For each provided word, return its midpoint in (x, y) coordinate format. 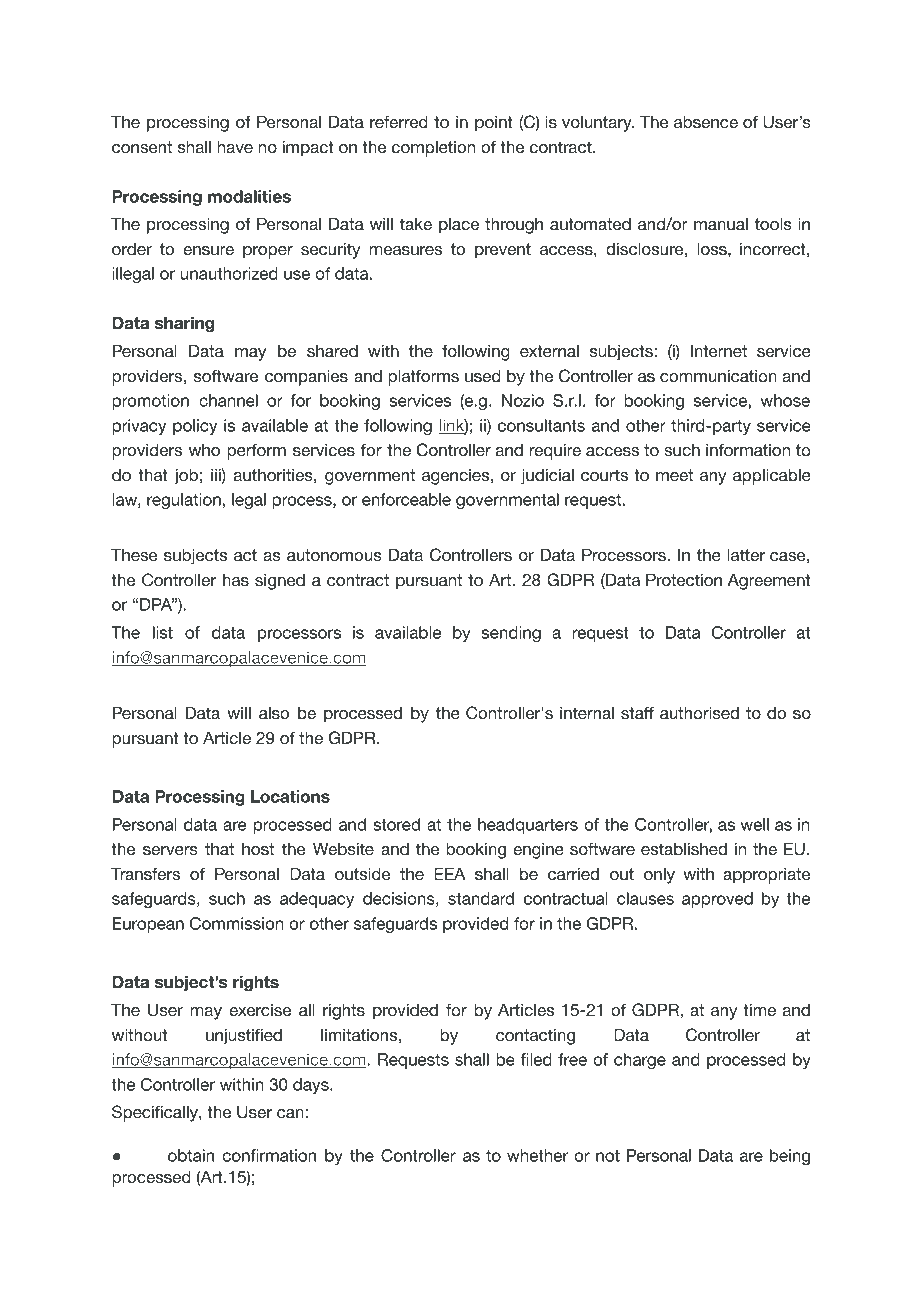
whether (537, 1155)
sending (511, 634)
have (235, 147)
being (790, 1157)
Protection (684, 580)
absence (706, 122)
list (163, 632)
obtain (191, 1155)
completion (433, 149)
